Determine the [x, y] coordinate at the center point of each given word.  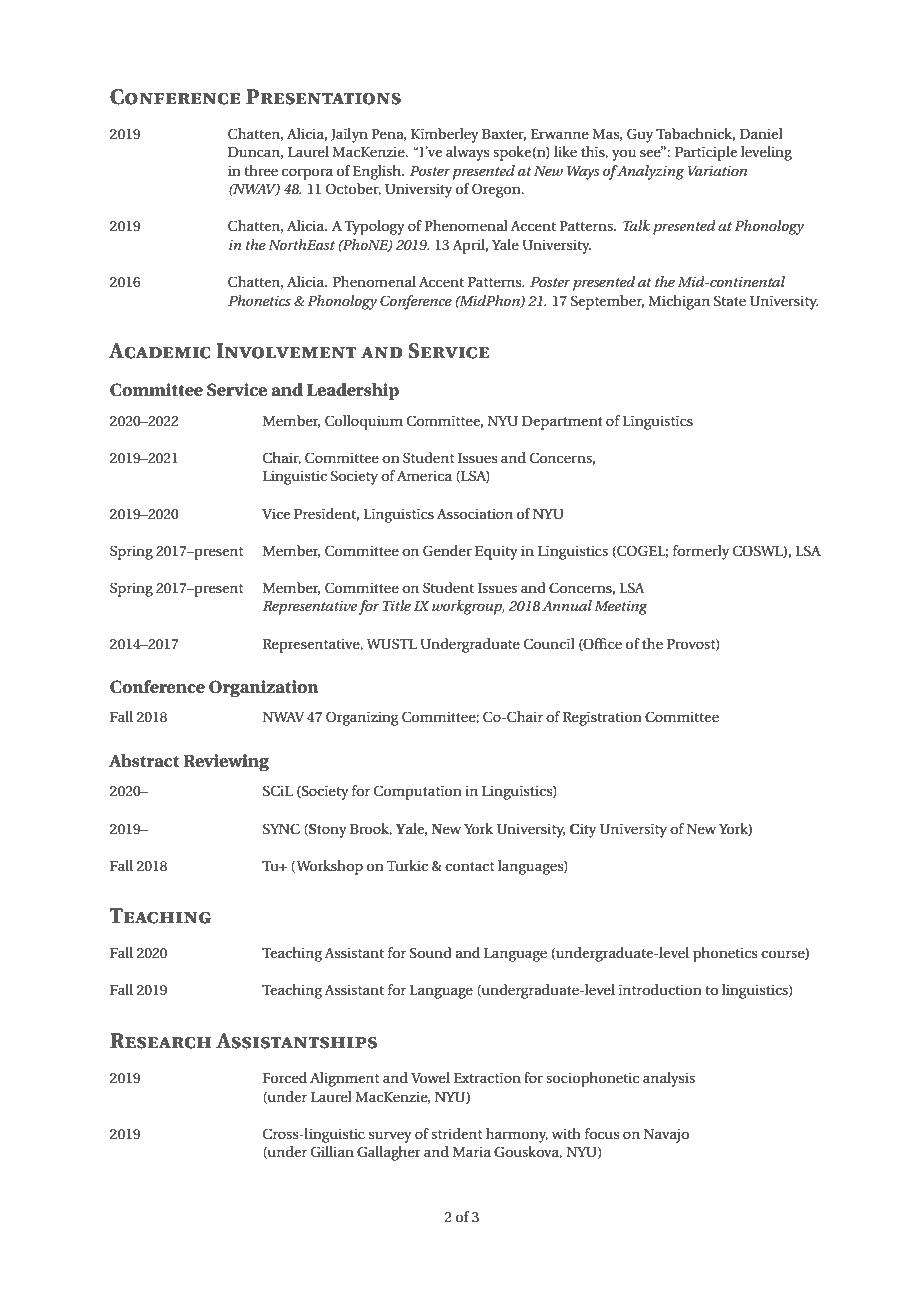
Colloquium [364, 422]
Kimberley [445, 135]
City [583, 830]
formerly [701, 552]
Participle [706, 153]
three [261, 170]
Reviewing [226, 763]
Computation [418, 792]
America [424, 475]
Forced [285, 1077]
